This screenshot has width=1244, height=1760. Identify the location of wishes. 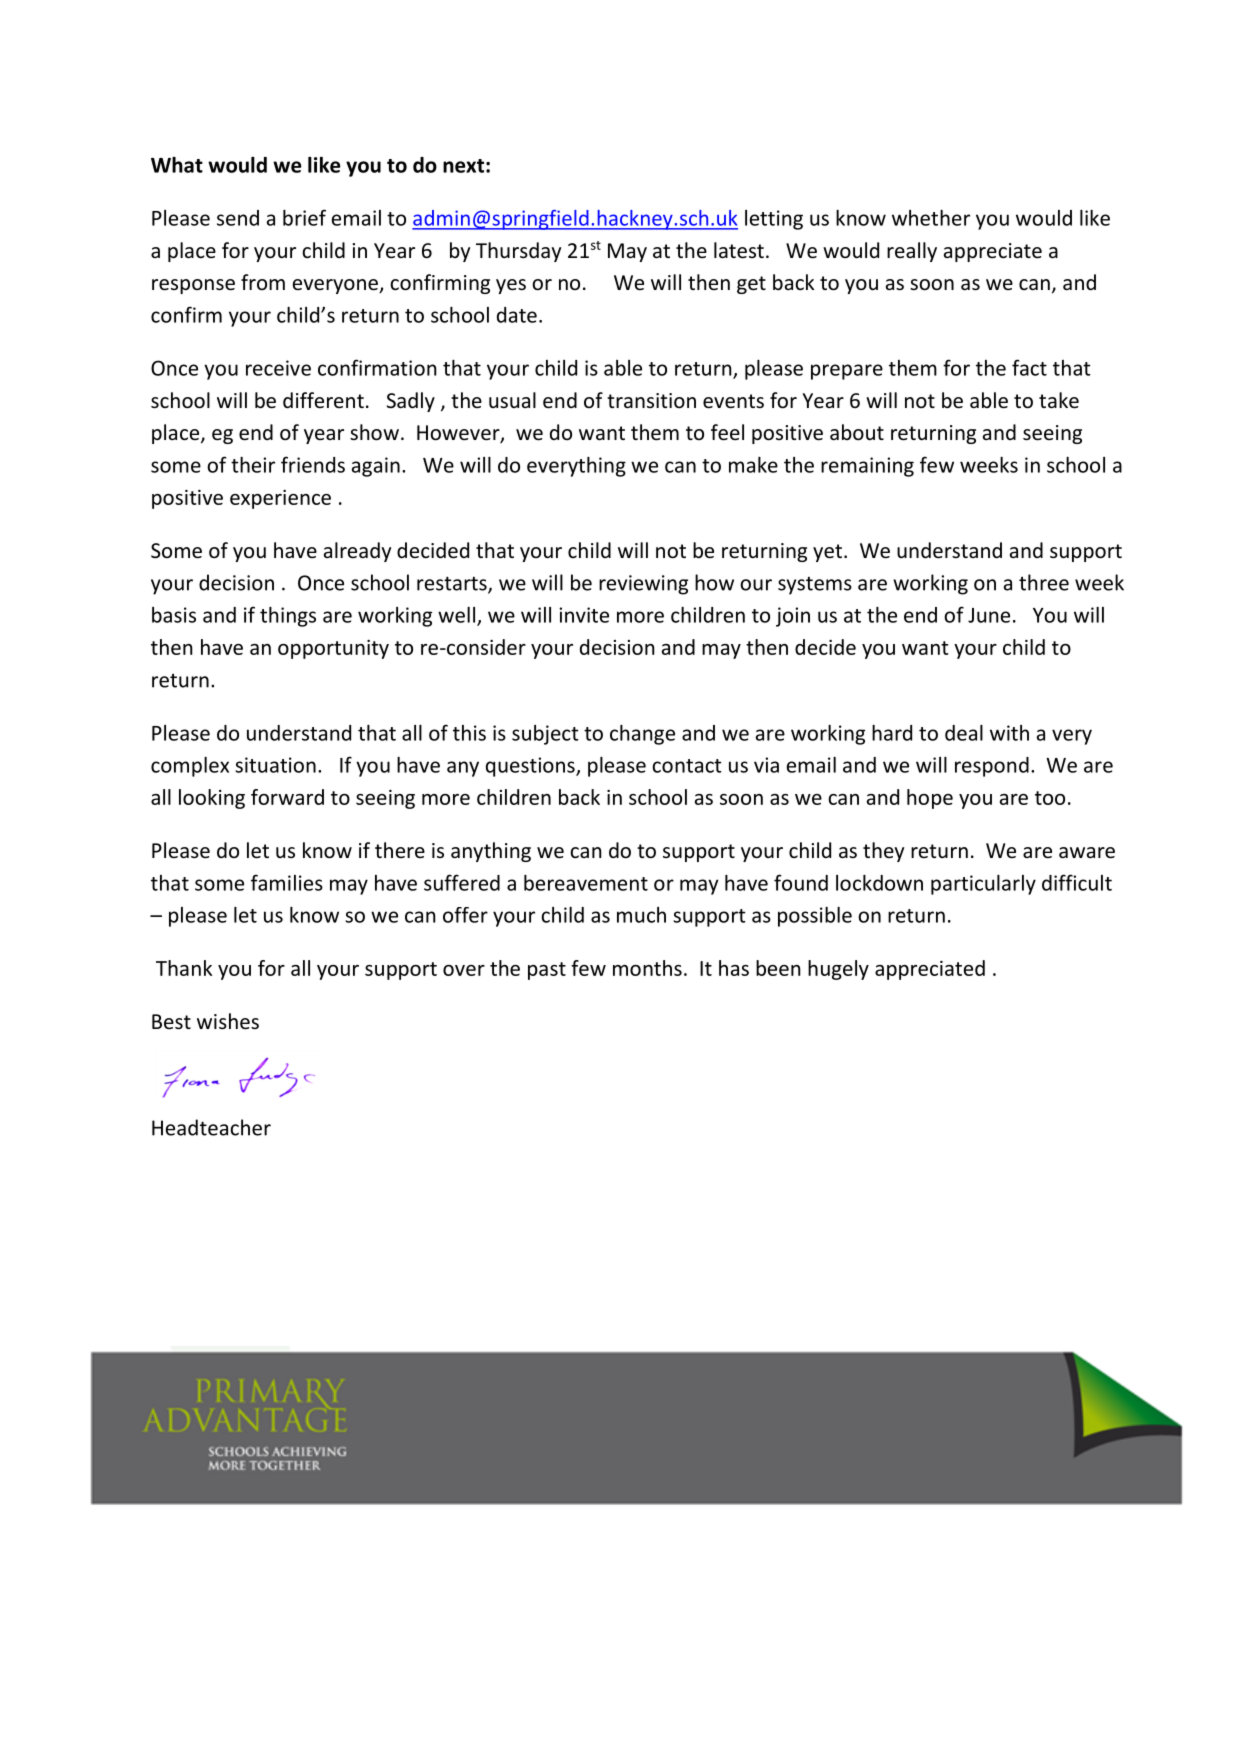
(228, 1021).
